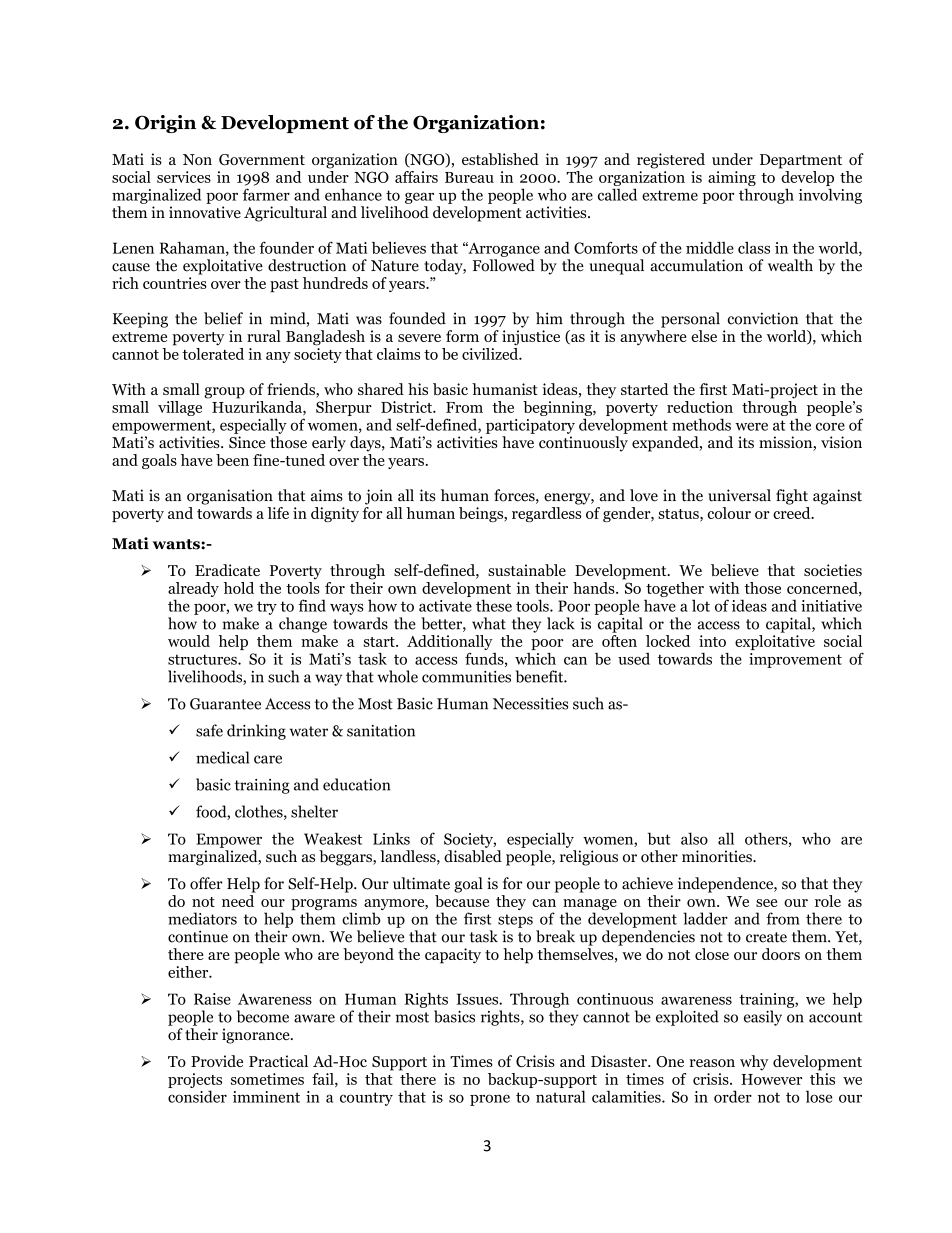 This image has height=1233, width=952. Describe the element at coordinates (718, 856) in the image. I see `minorities` at that location.
